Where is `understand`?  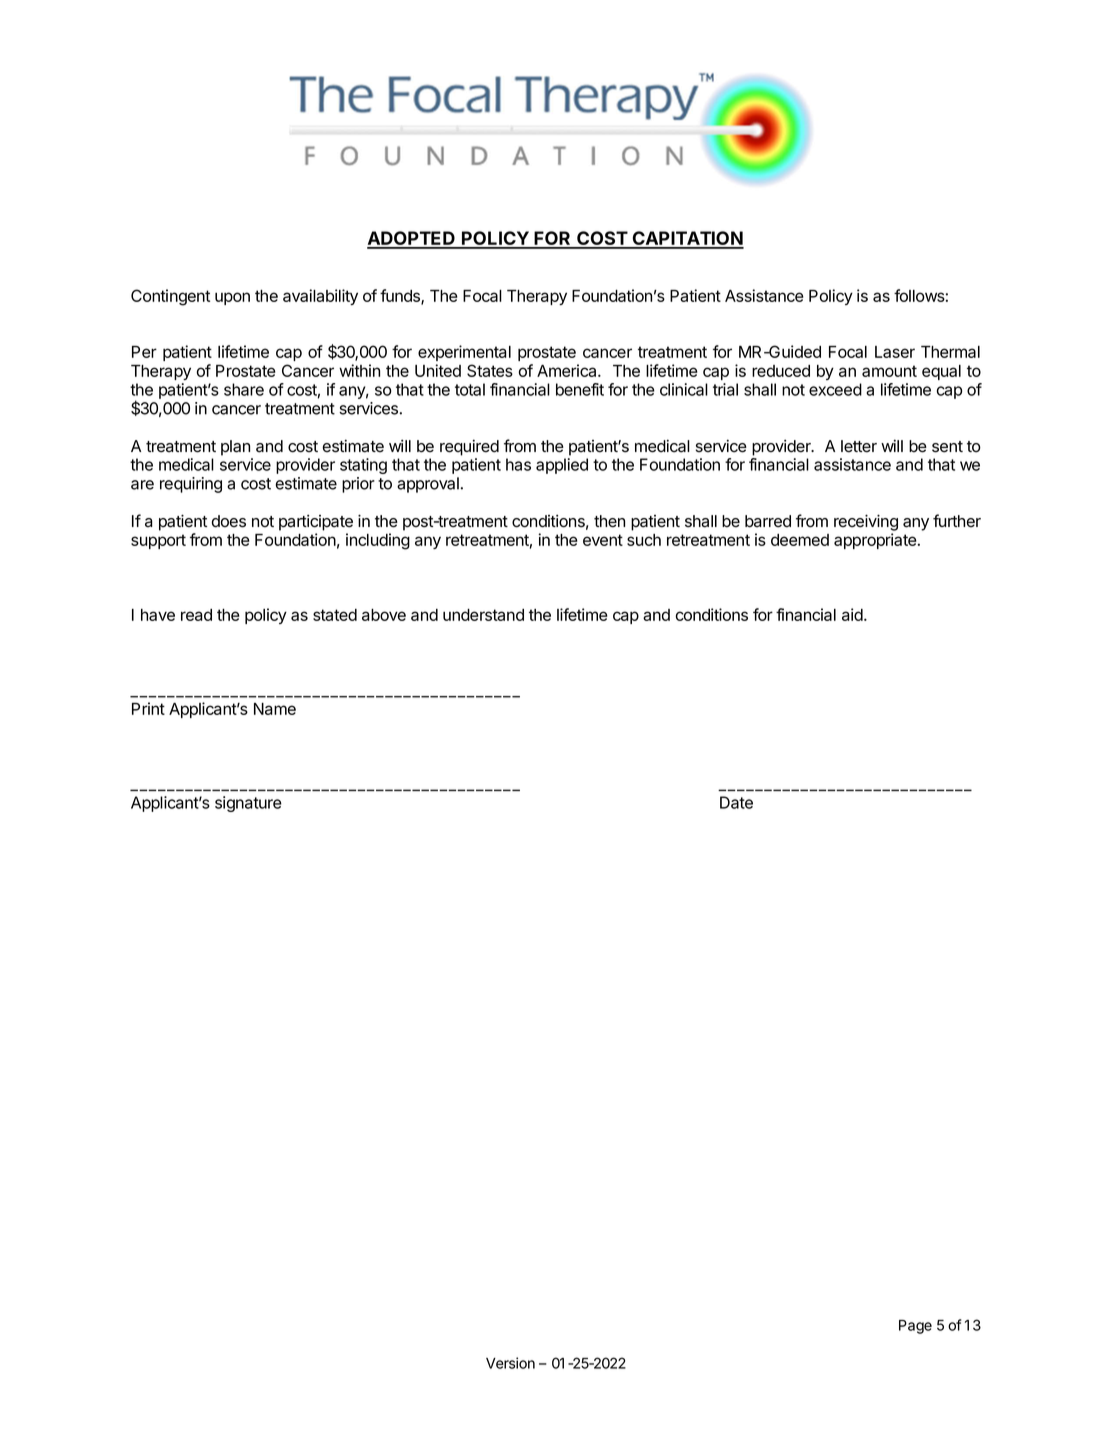
understand is located at coordinates (483, 615).
